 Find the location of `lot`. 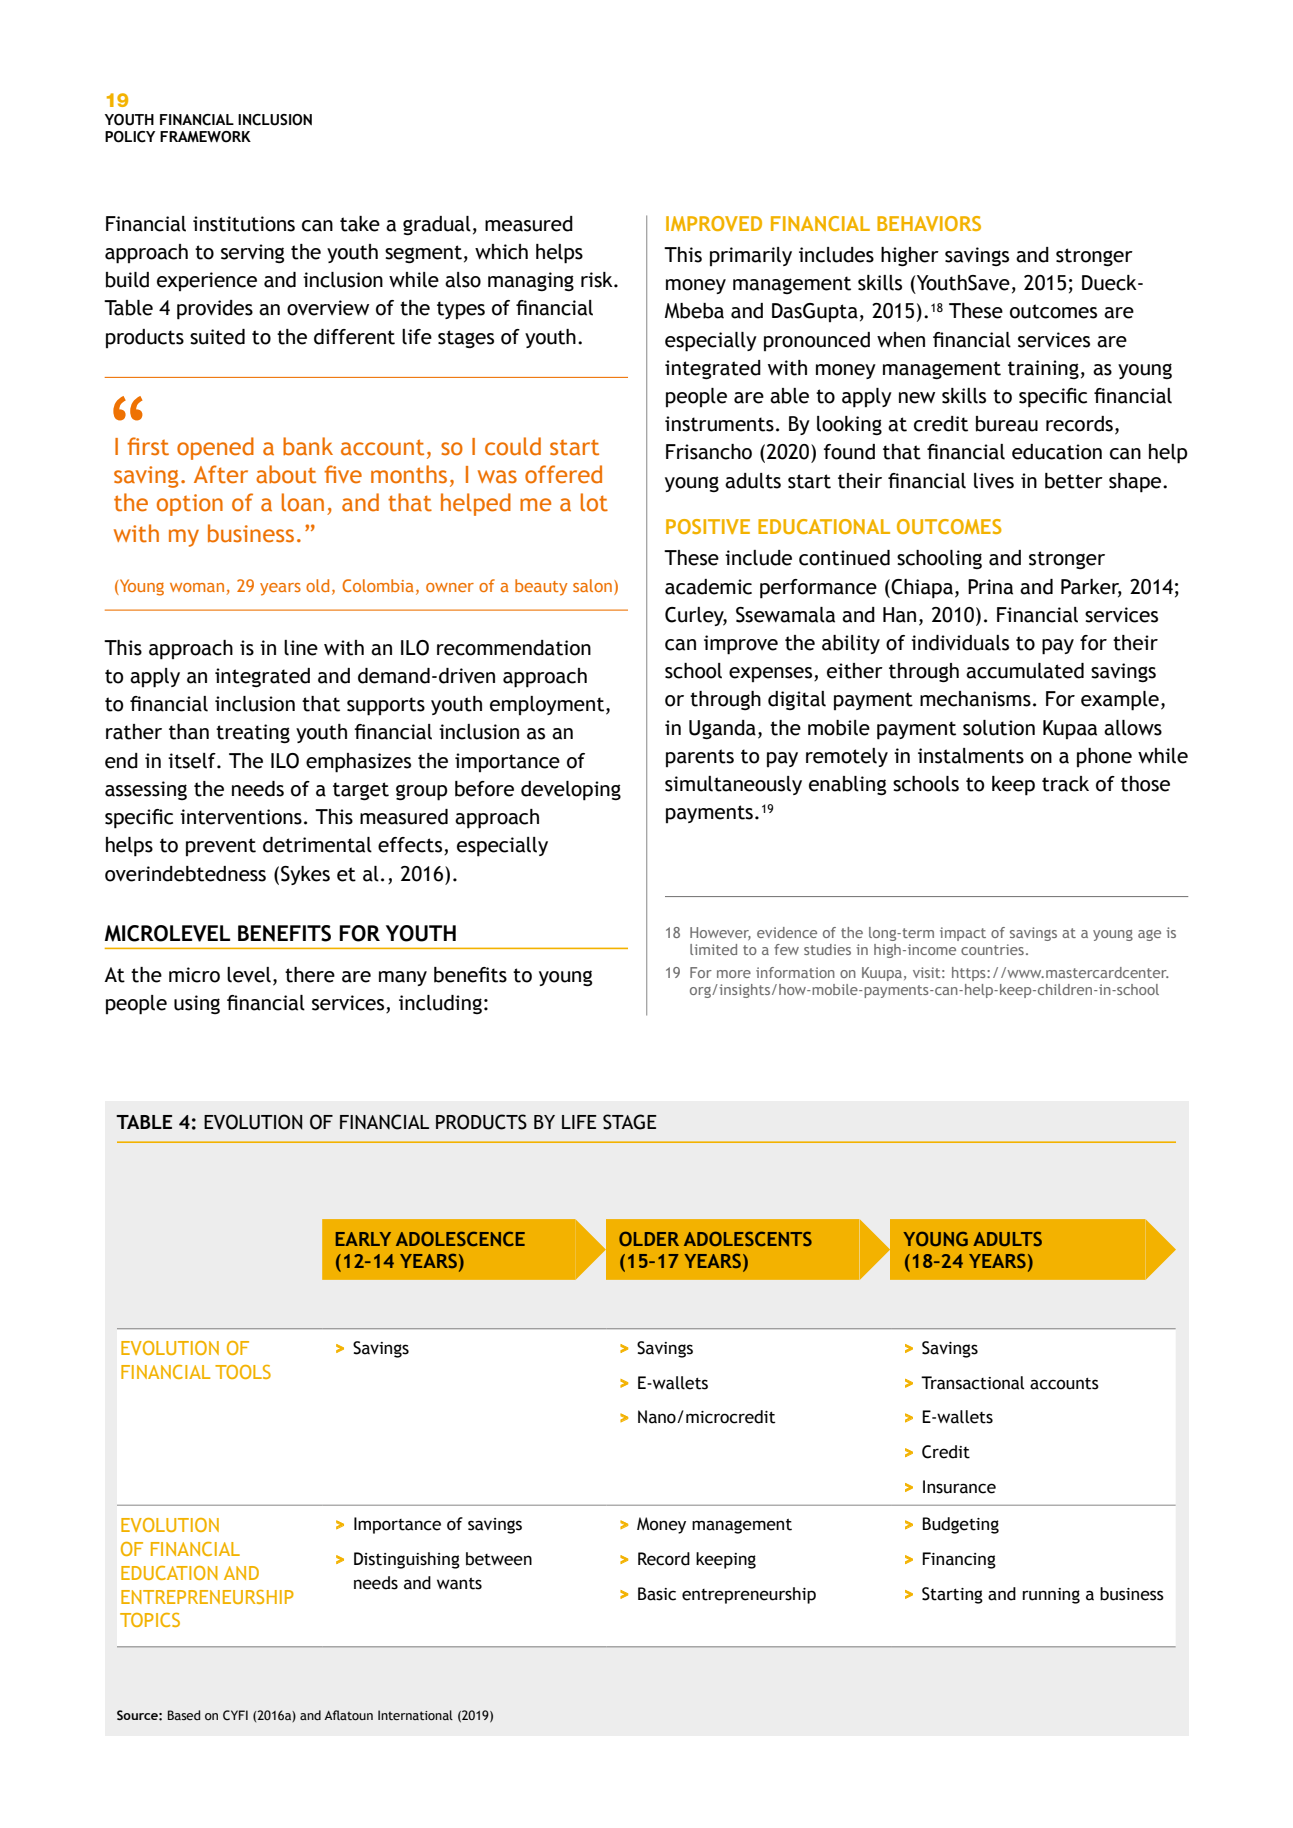

lot is located at coordinates (594, 502).
